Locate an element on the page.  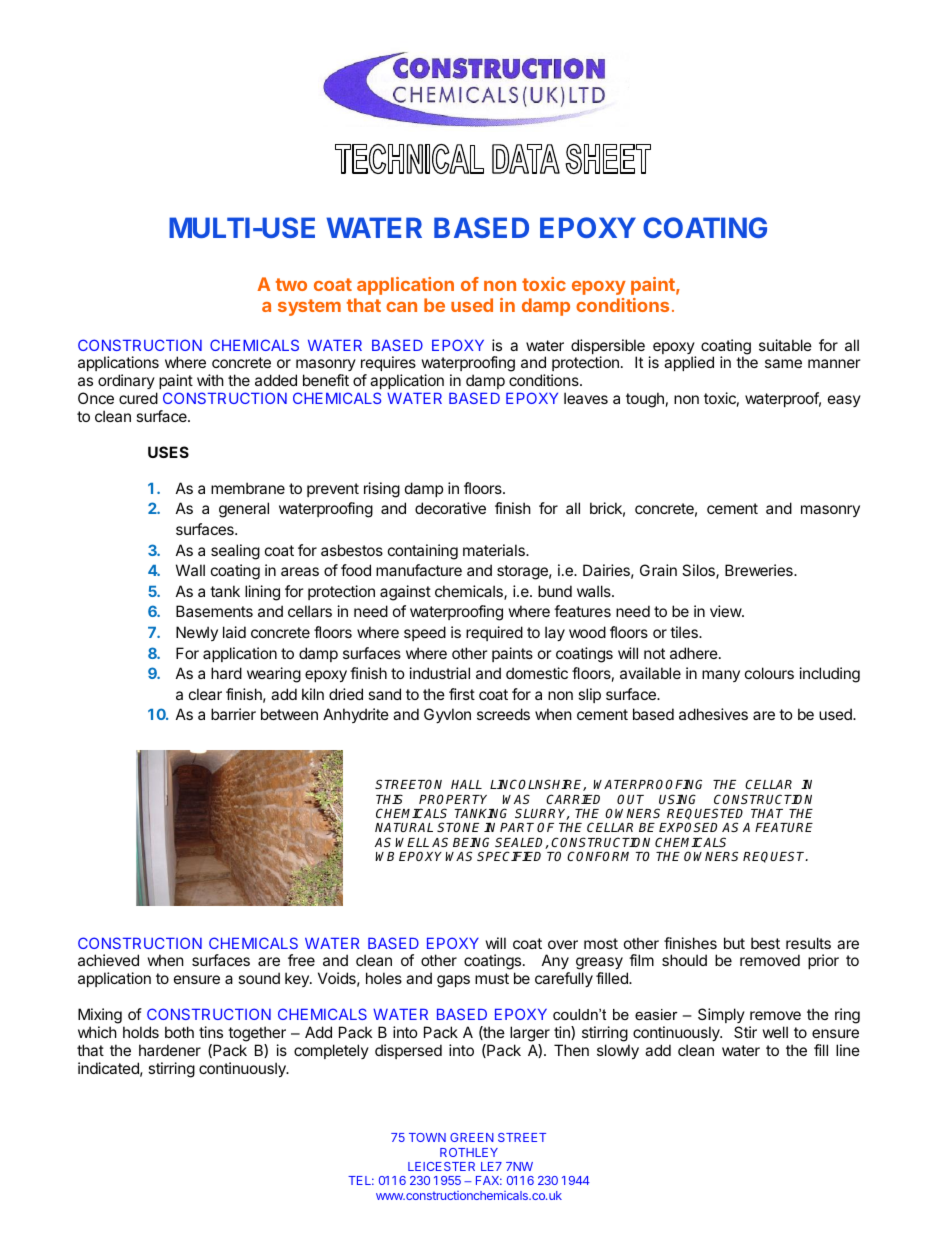
GREEN is located at coordinates (472, 1137).
